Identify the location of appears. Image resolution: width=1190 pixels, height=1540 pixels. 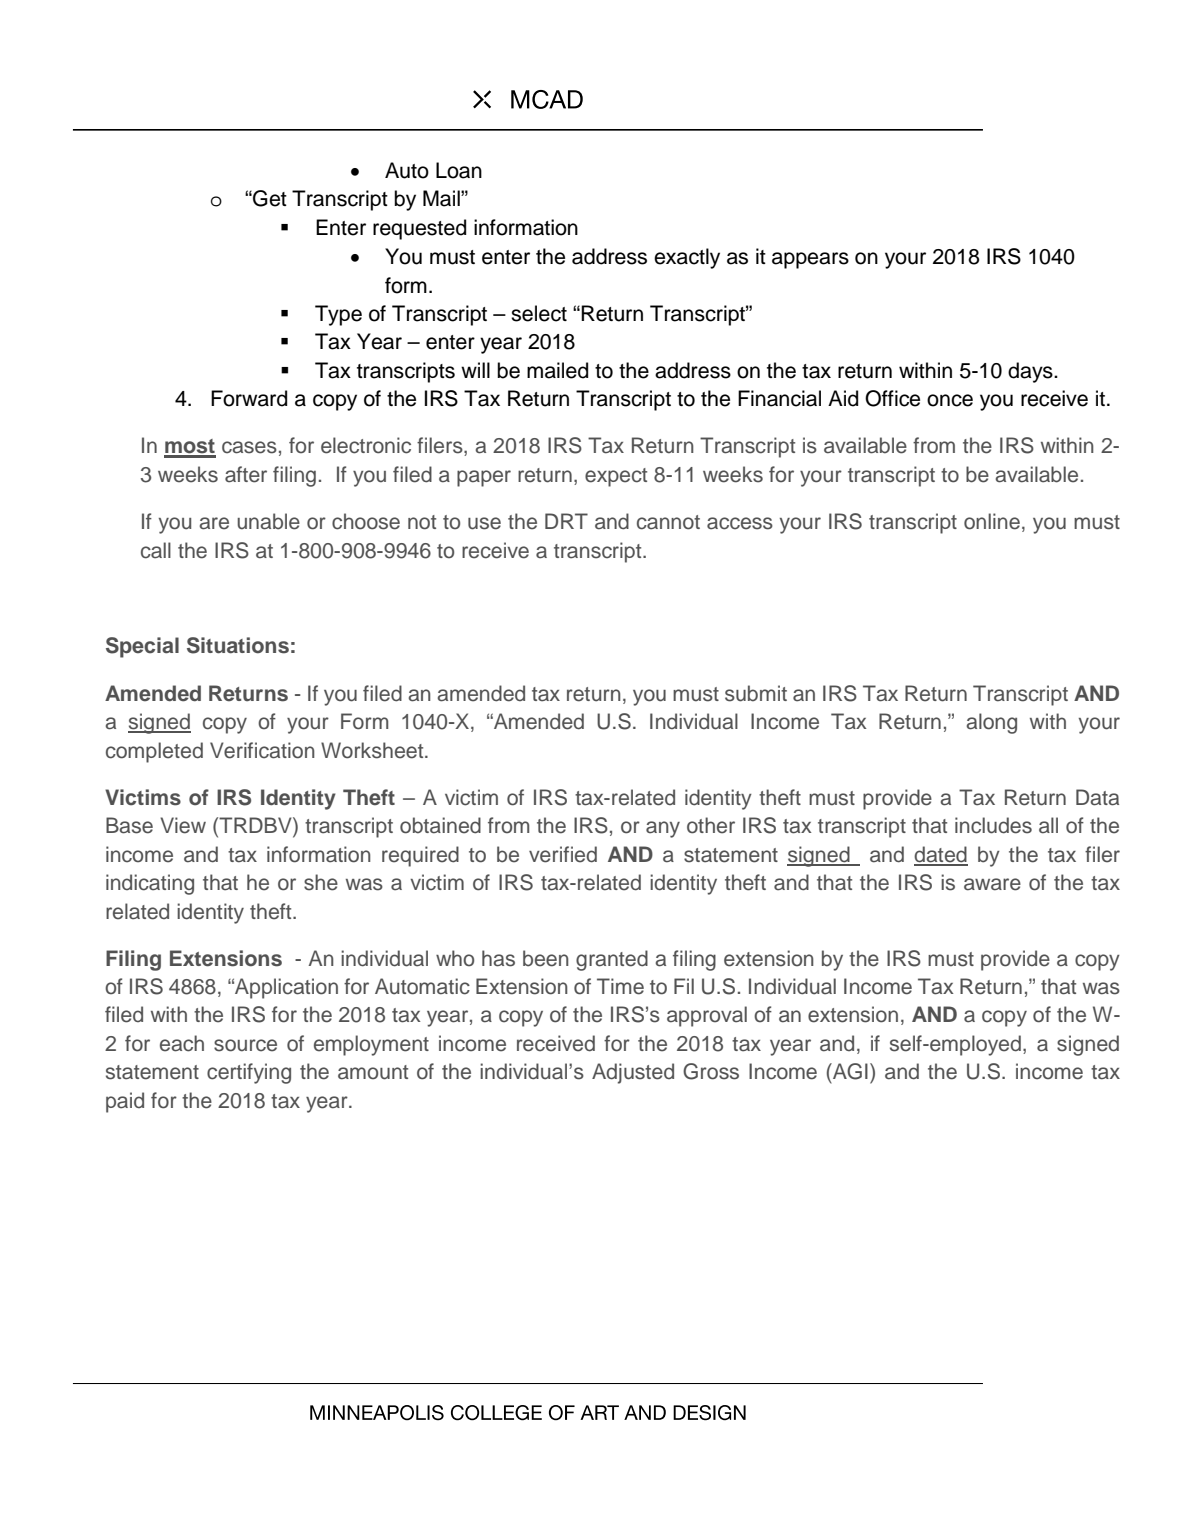
(810, 260).
